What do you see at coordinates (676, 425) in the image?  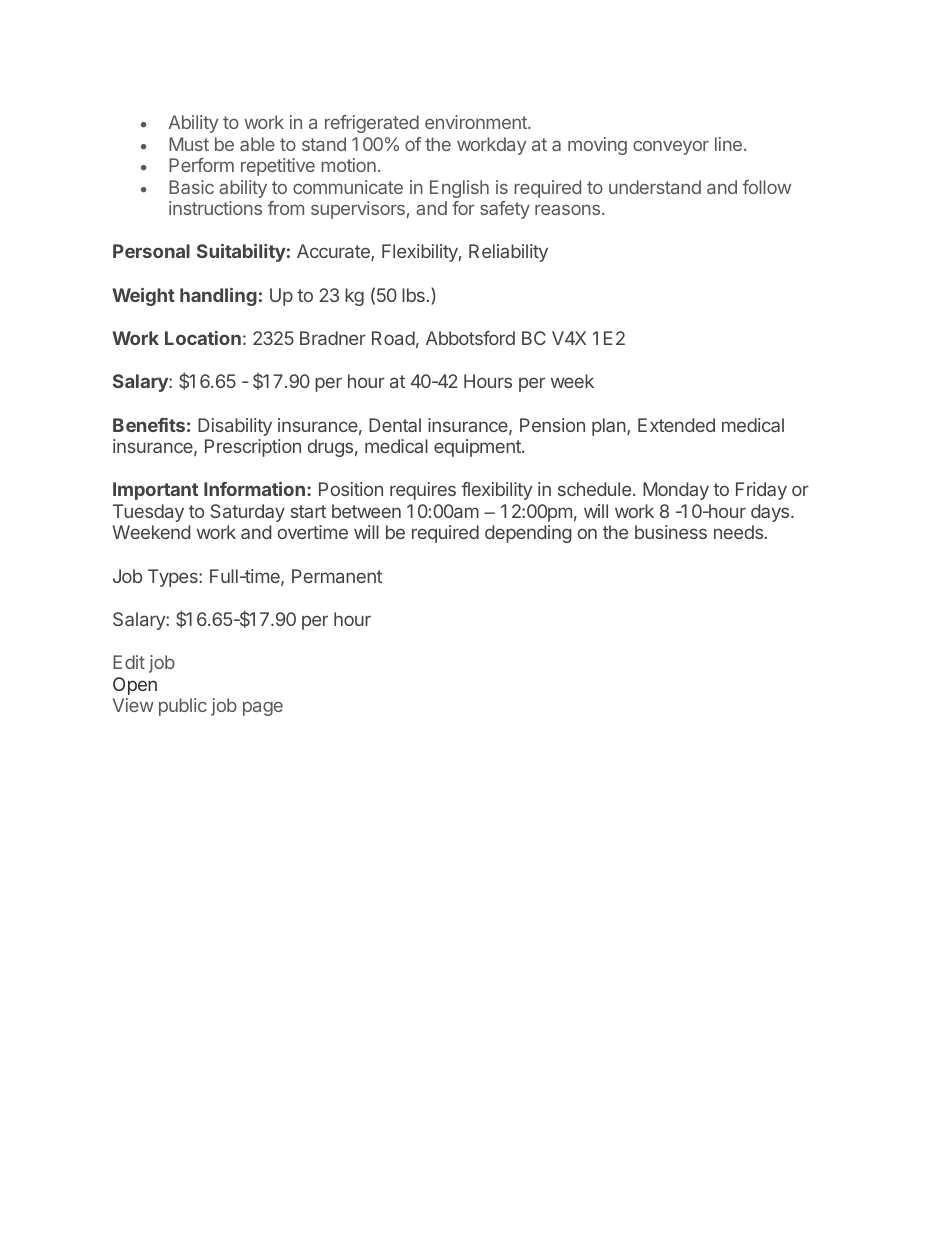 I see `Extended` at bounding box center [676, 425].
